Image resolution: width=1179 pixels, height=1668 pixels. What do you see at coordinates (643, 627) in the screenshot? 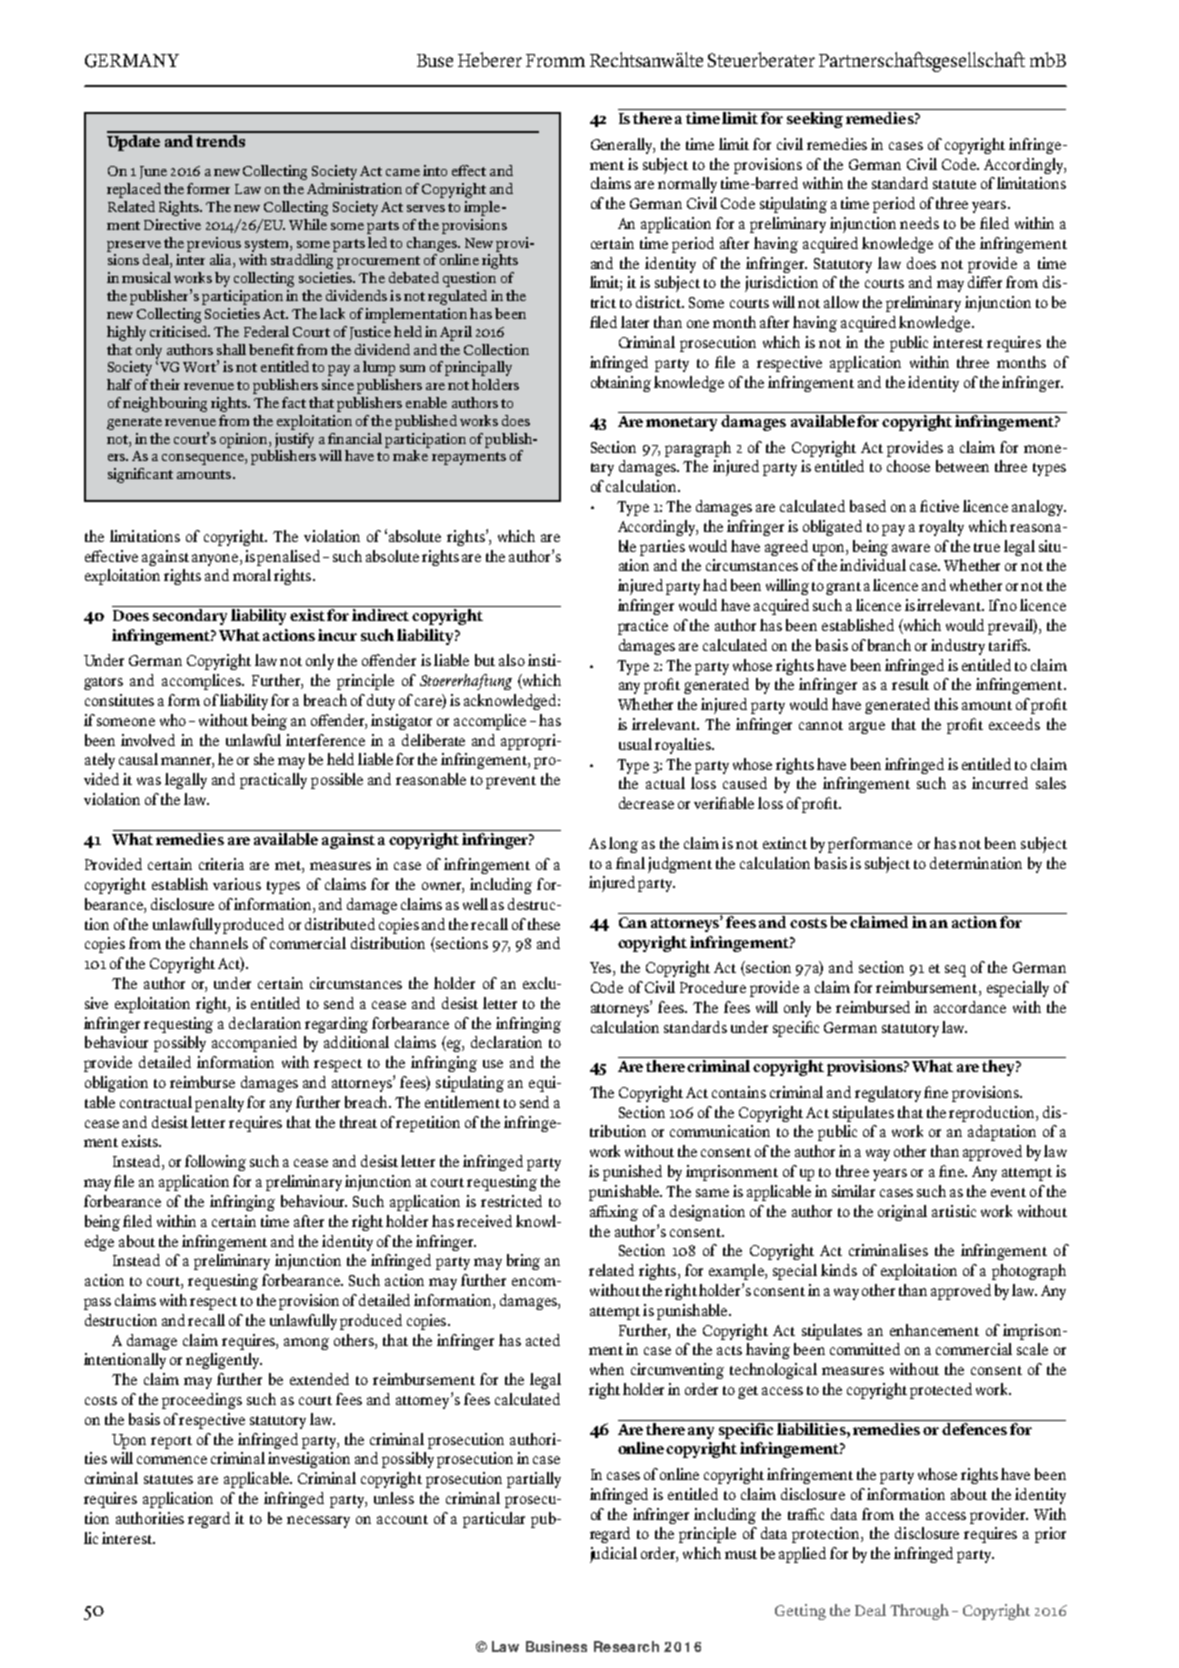
I see `practice` at bounding box center [643, 627].
